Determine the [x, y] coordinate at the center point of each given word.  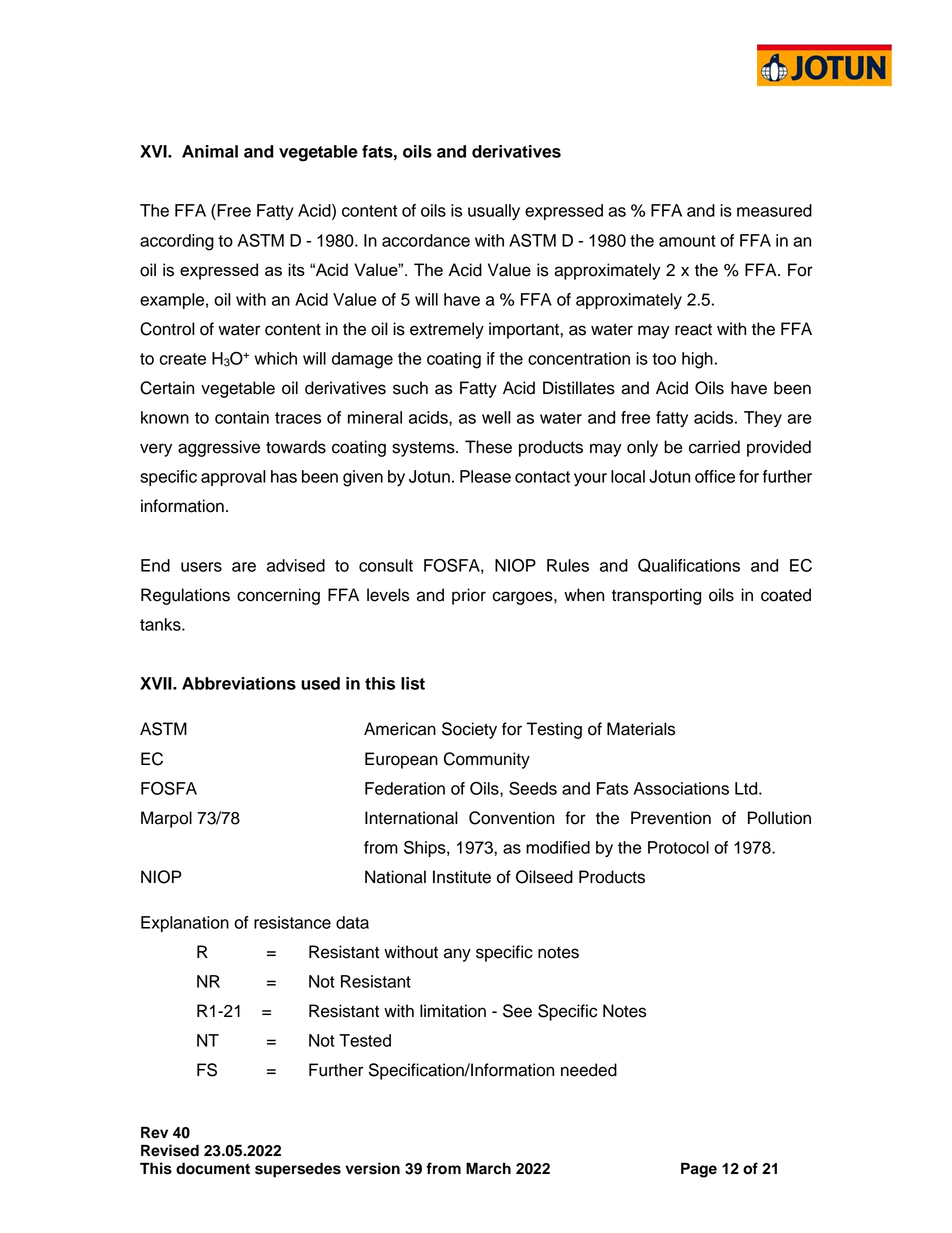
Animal [210, 151]
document [213, 1168]
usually [494, 212]
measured [774, 210]
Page [699, 1170]
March [488, 1168]
